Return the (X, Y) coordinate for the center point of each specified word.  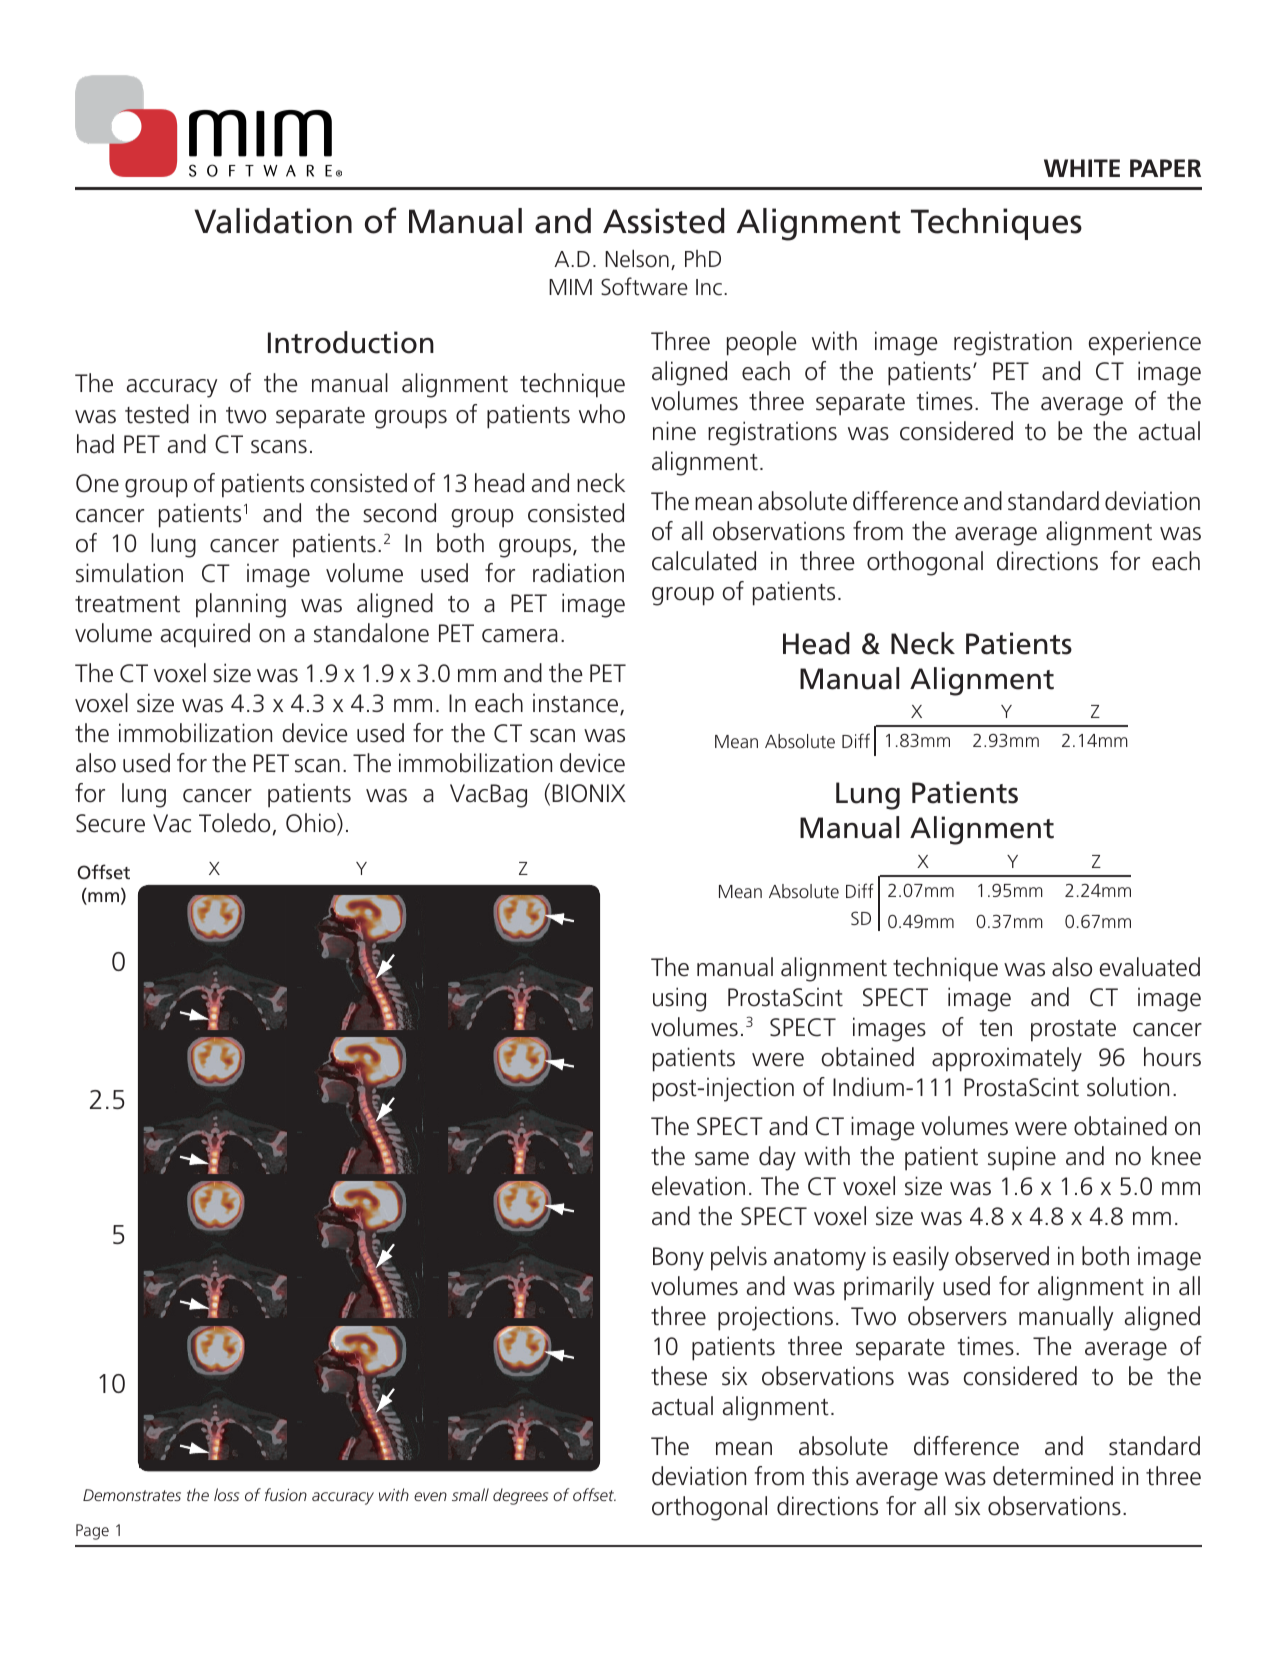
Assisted (664, 221)
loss (226, 1494)
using (679, 999)
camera (520, 636)
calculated (704, 561)
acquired (205, 635)
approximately (1007, 1059)
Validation (273, 221)
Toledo (234, 823)
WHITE (1082, 168)
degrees (520, 1496)
